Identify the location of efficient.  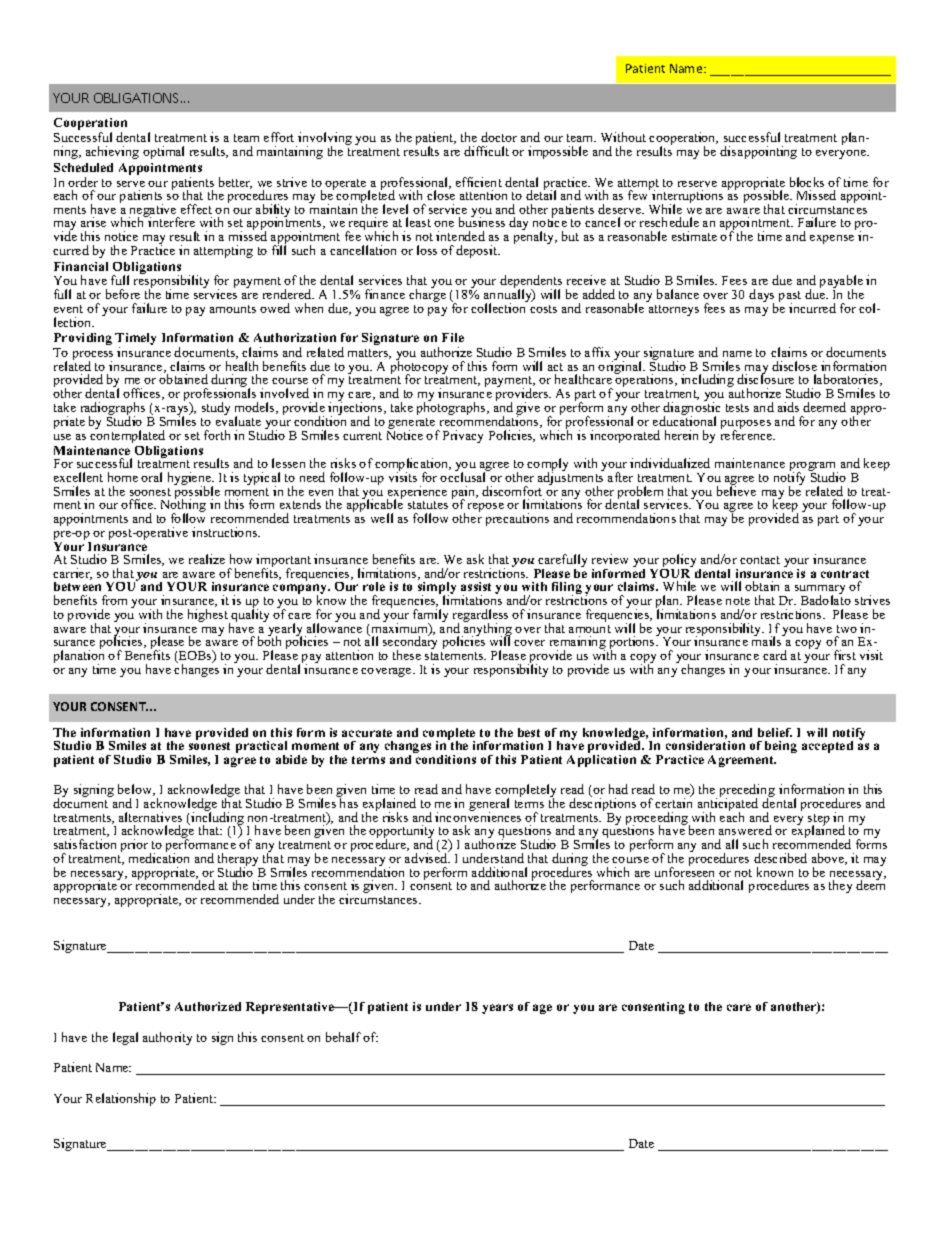
(479, 182).
